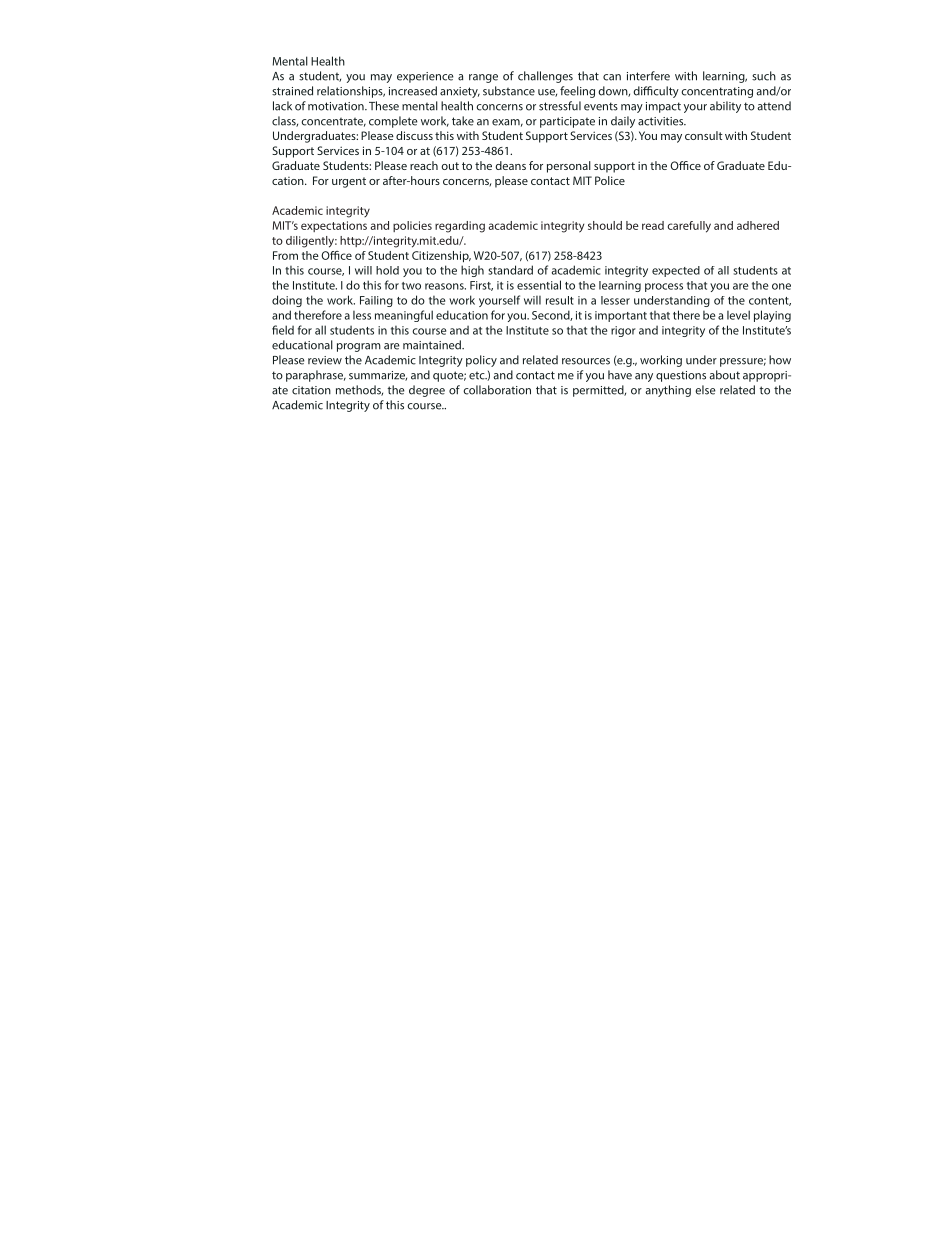 This image has width=952, height=1233. What do you see at coordinates (676, 271) in the image?
I see `expected` at bounding box center [676, 271].
